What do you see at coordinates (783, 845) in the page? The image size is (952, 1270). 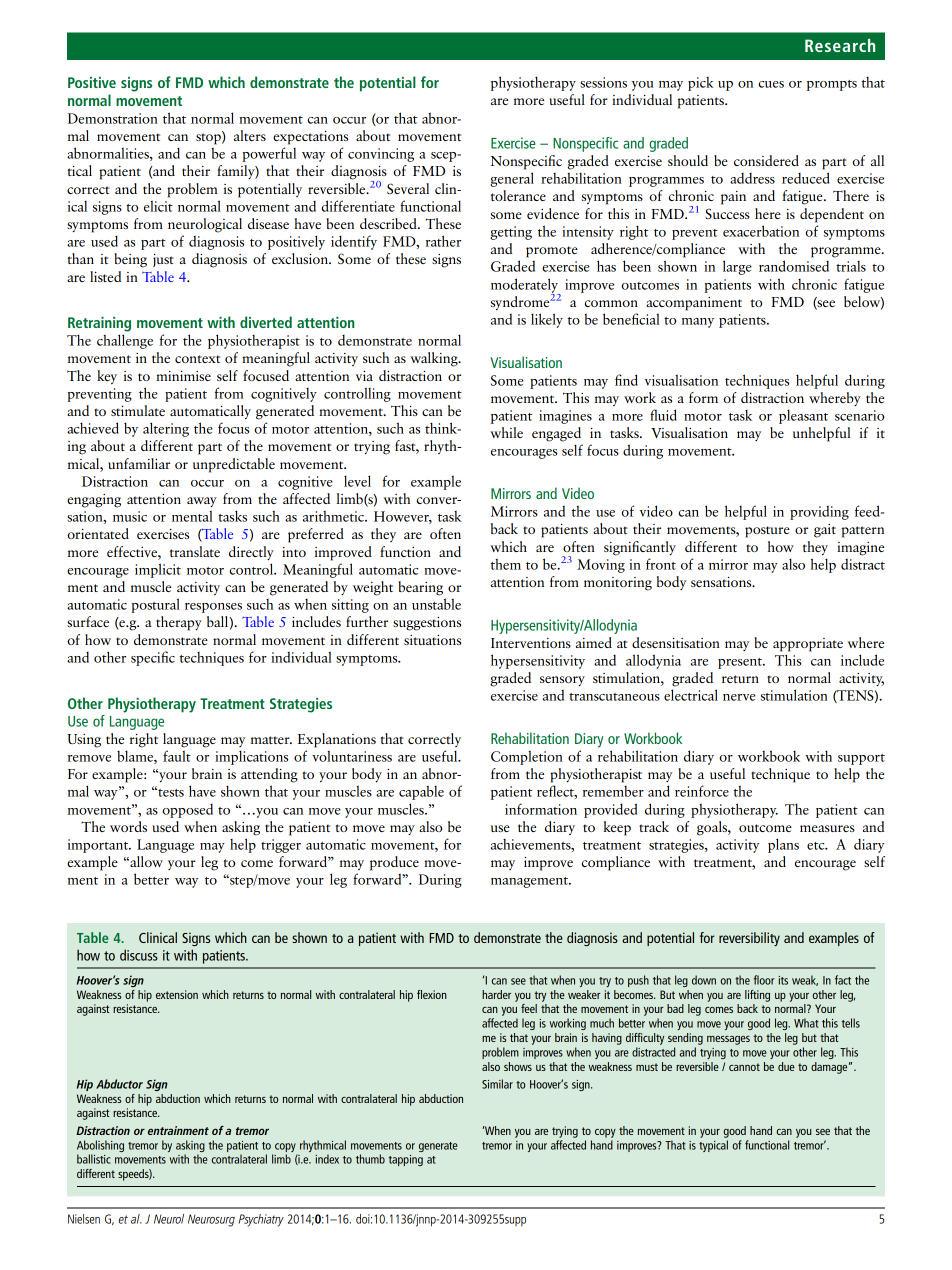 I see `plans` at bounding box center [783, 845].
